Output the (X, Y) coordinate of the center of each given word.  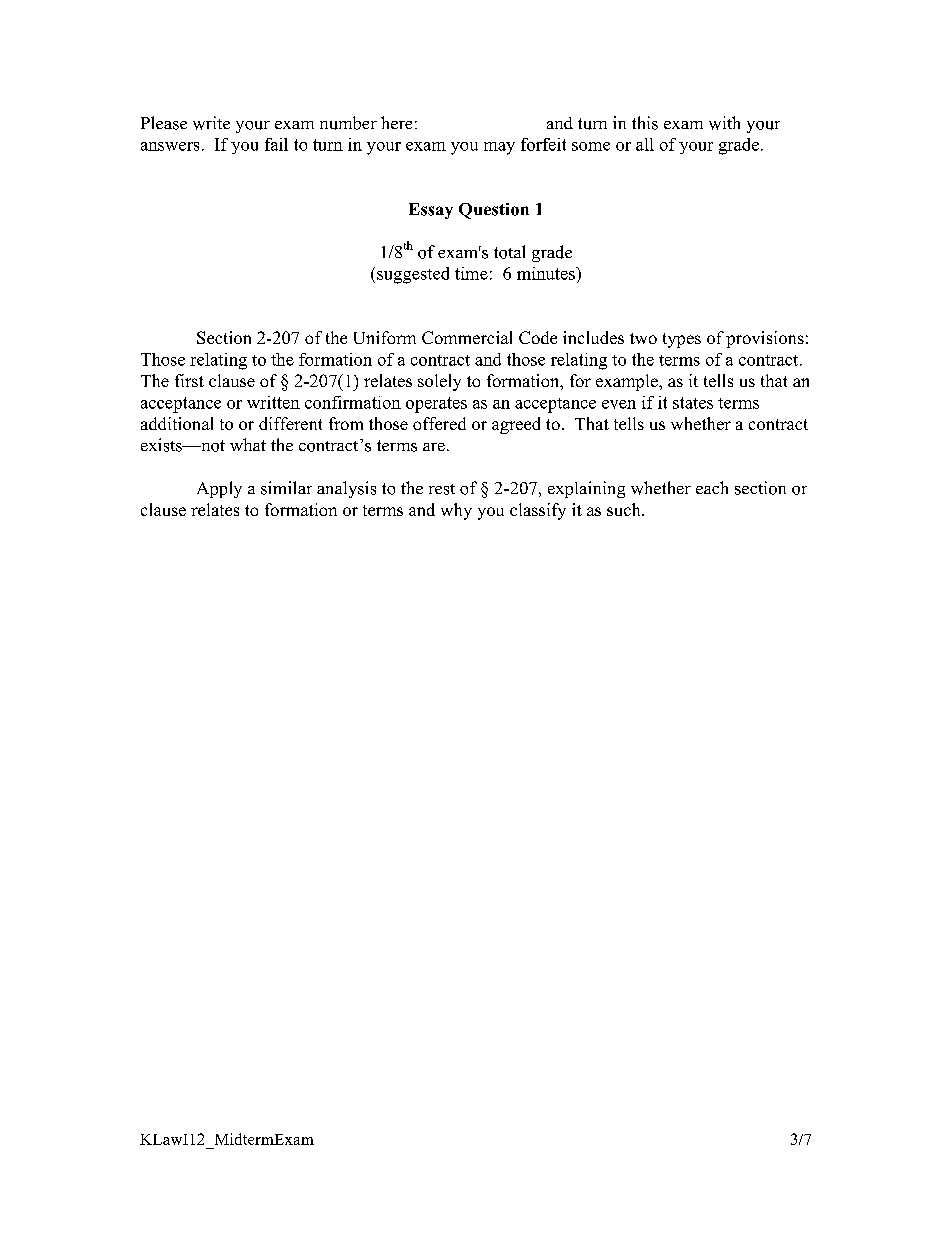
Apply (219, 489)
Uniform (385, 337)
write (211, 123)
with (724, 123)
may (499, 148)
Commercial (467, 337)
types (682, 340)
